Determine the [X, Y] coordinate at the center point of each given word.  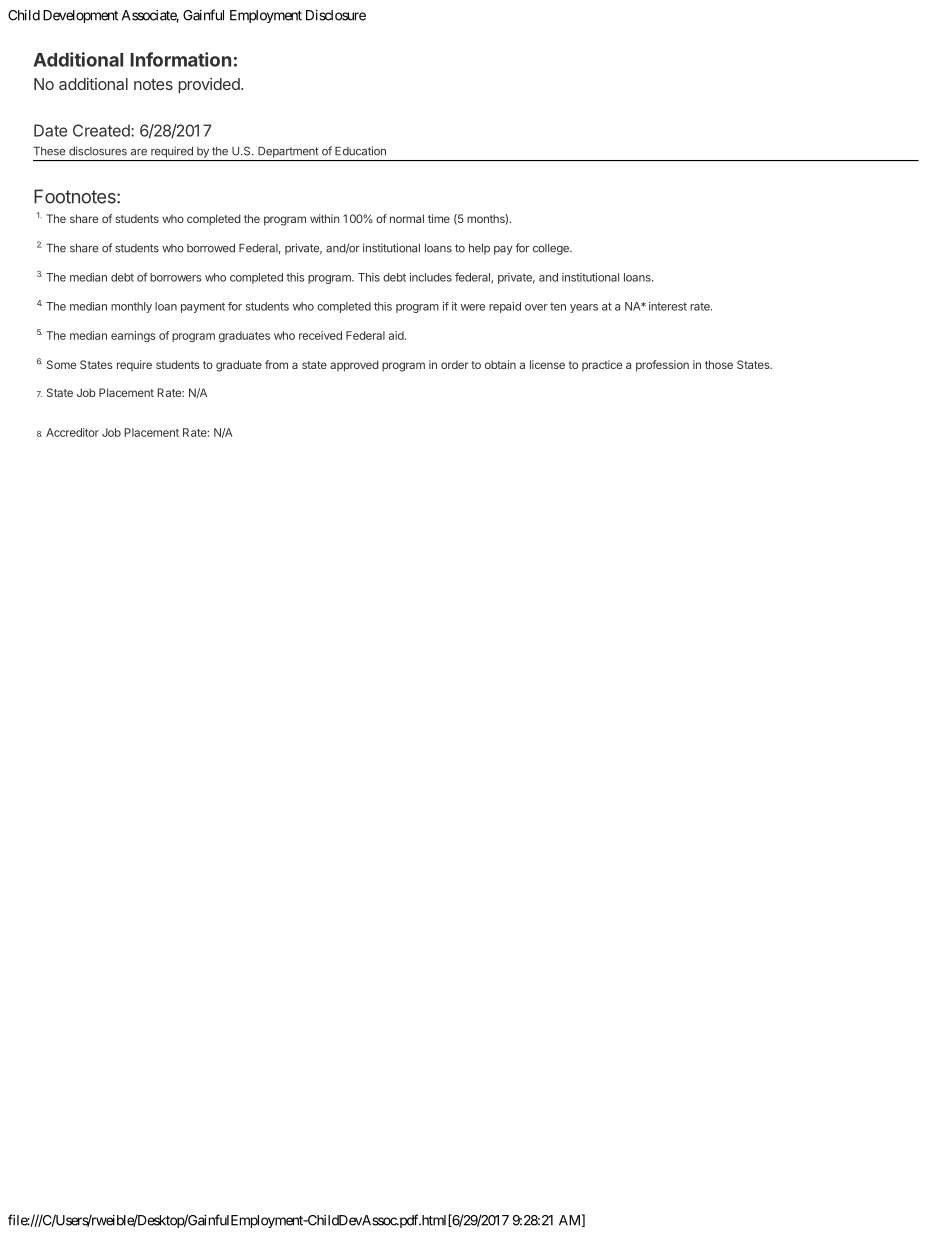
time [439, 218]
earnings [133, 336]
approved [354, 366]
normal [407, 218]
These [49, 151]
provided [210, 86]
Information [180, 59]
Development [80, 16]
